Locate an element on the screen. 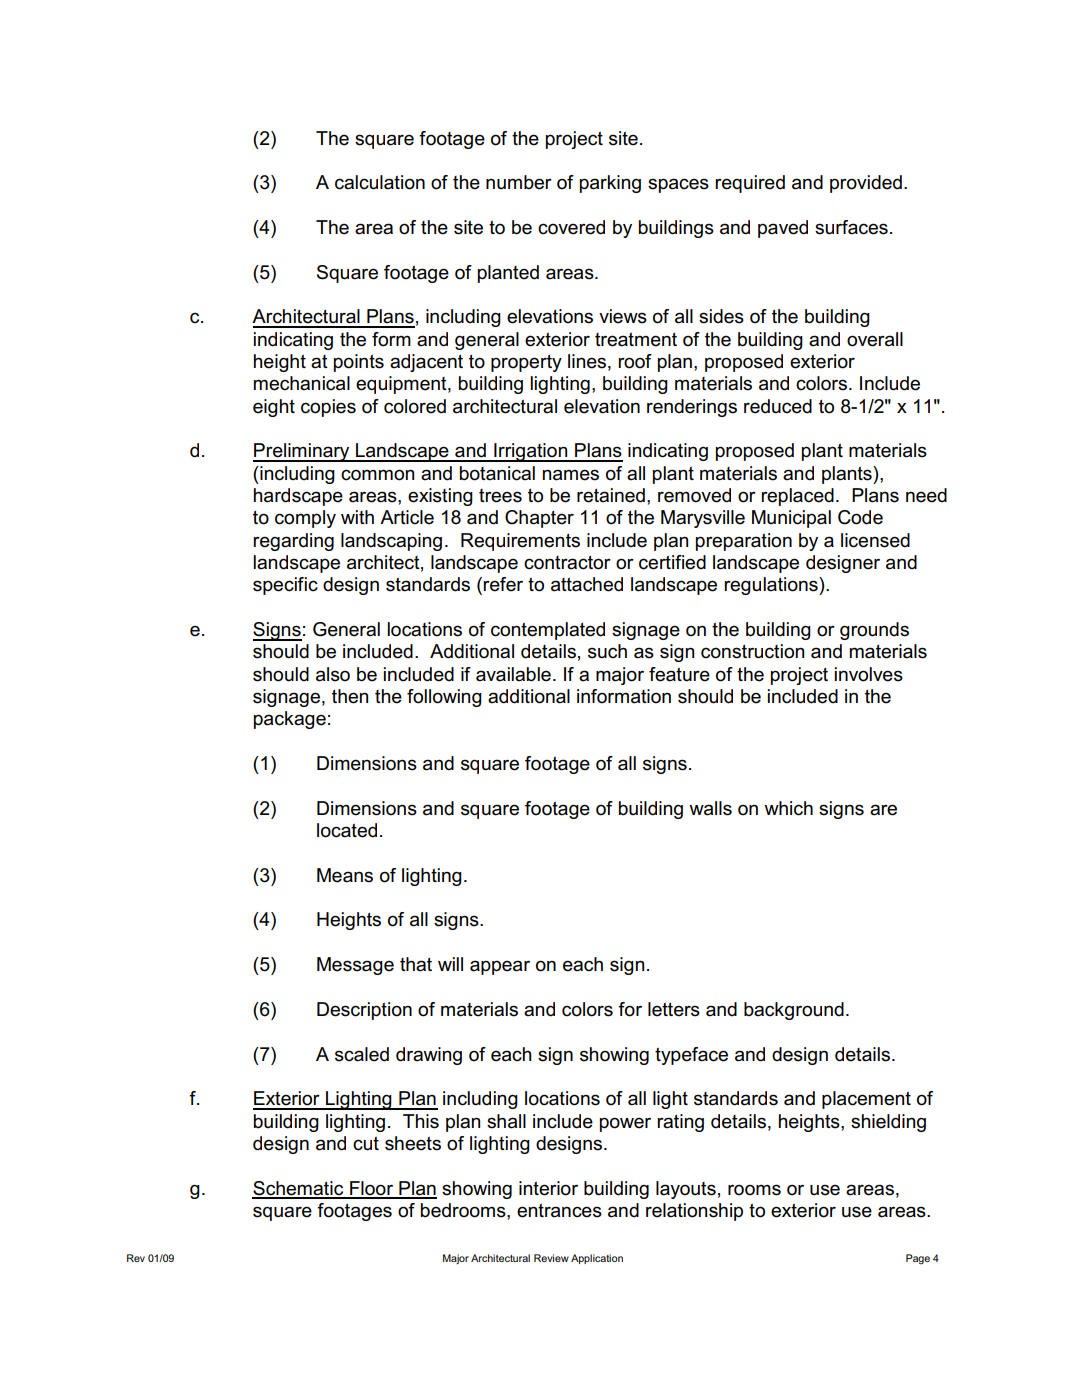 The height and width of the screenshot is (1391, 1075). Application is located at coordinates (597, 1259).
